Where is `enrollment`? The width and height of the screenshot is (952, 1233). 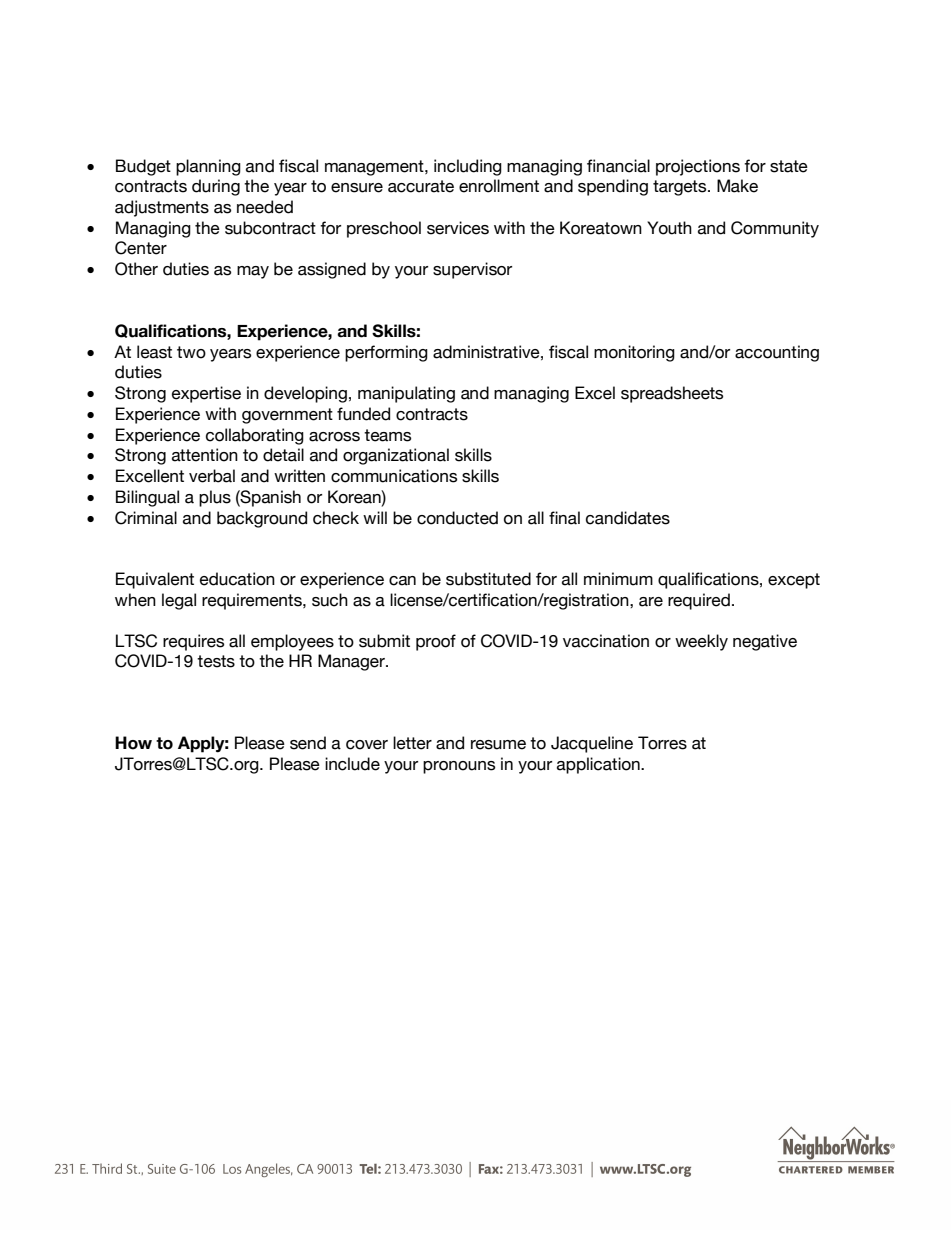
enrollment is located at coordinates (499, 186).
